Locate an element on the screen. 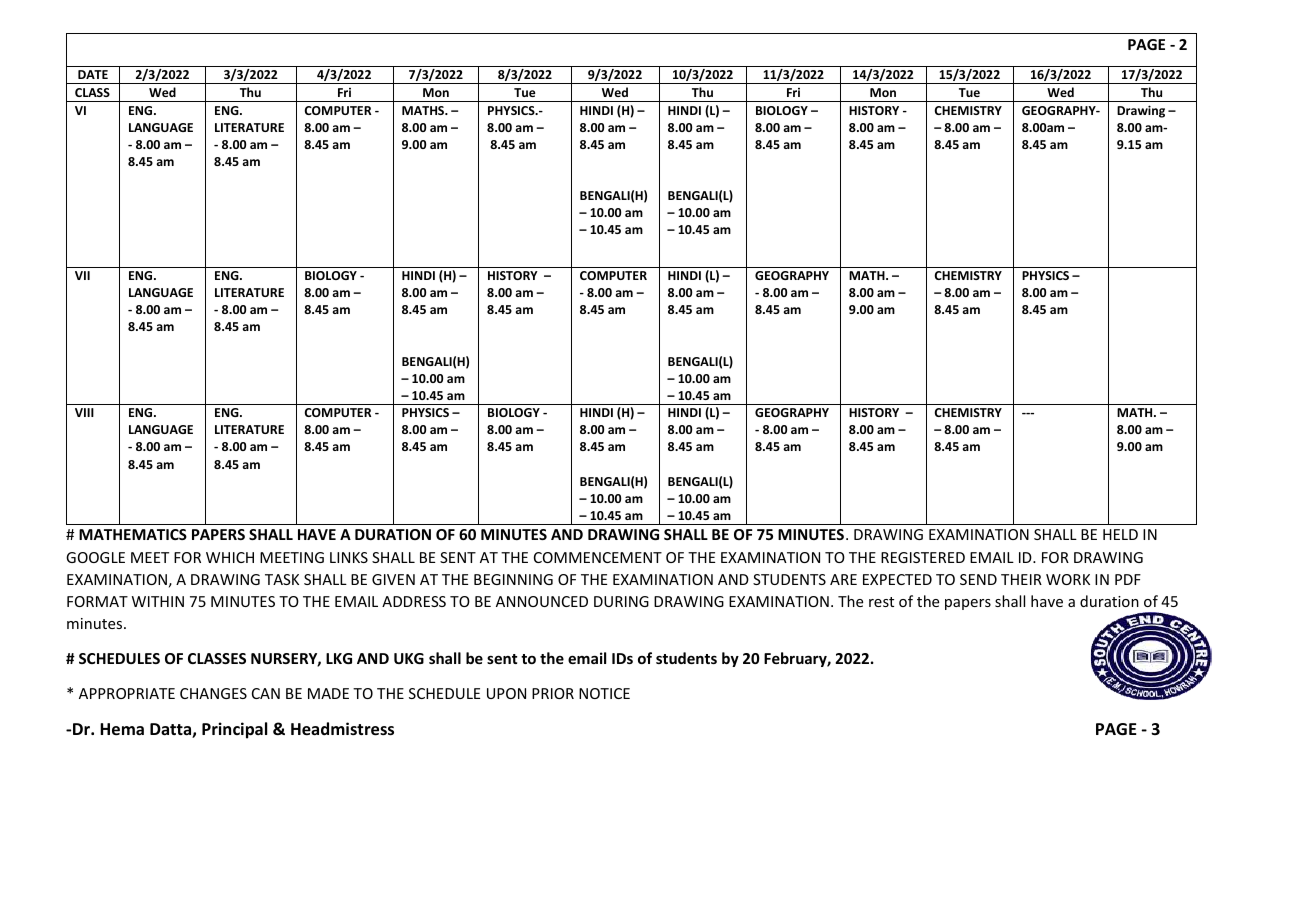 This screenshot has width=1308, height=924. THEIR is located at coordinates (1021, 579).
